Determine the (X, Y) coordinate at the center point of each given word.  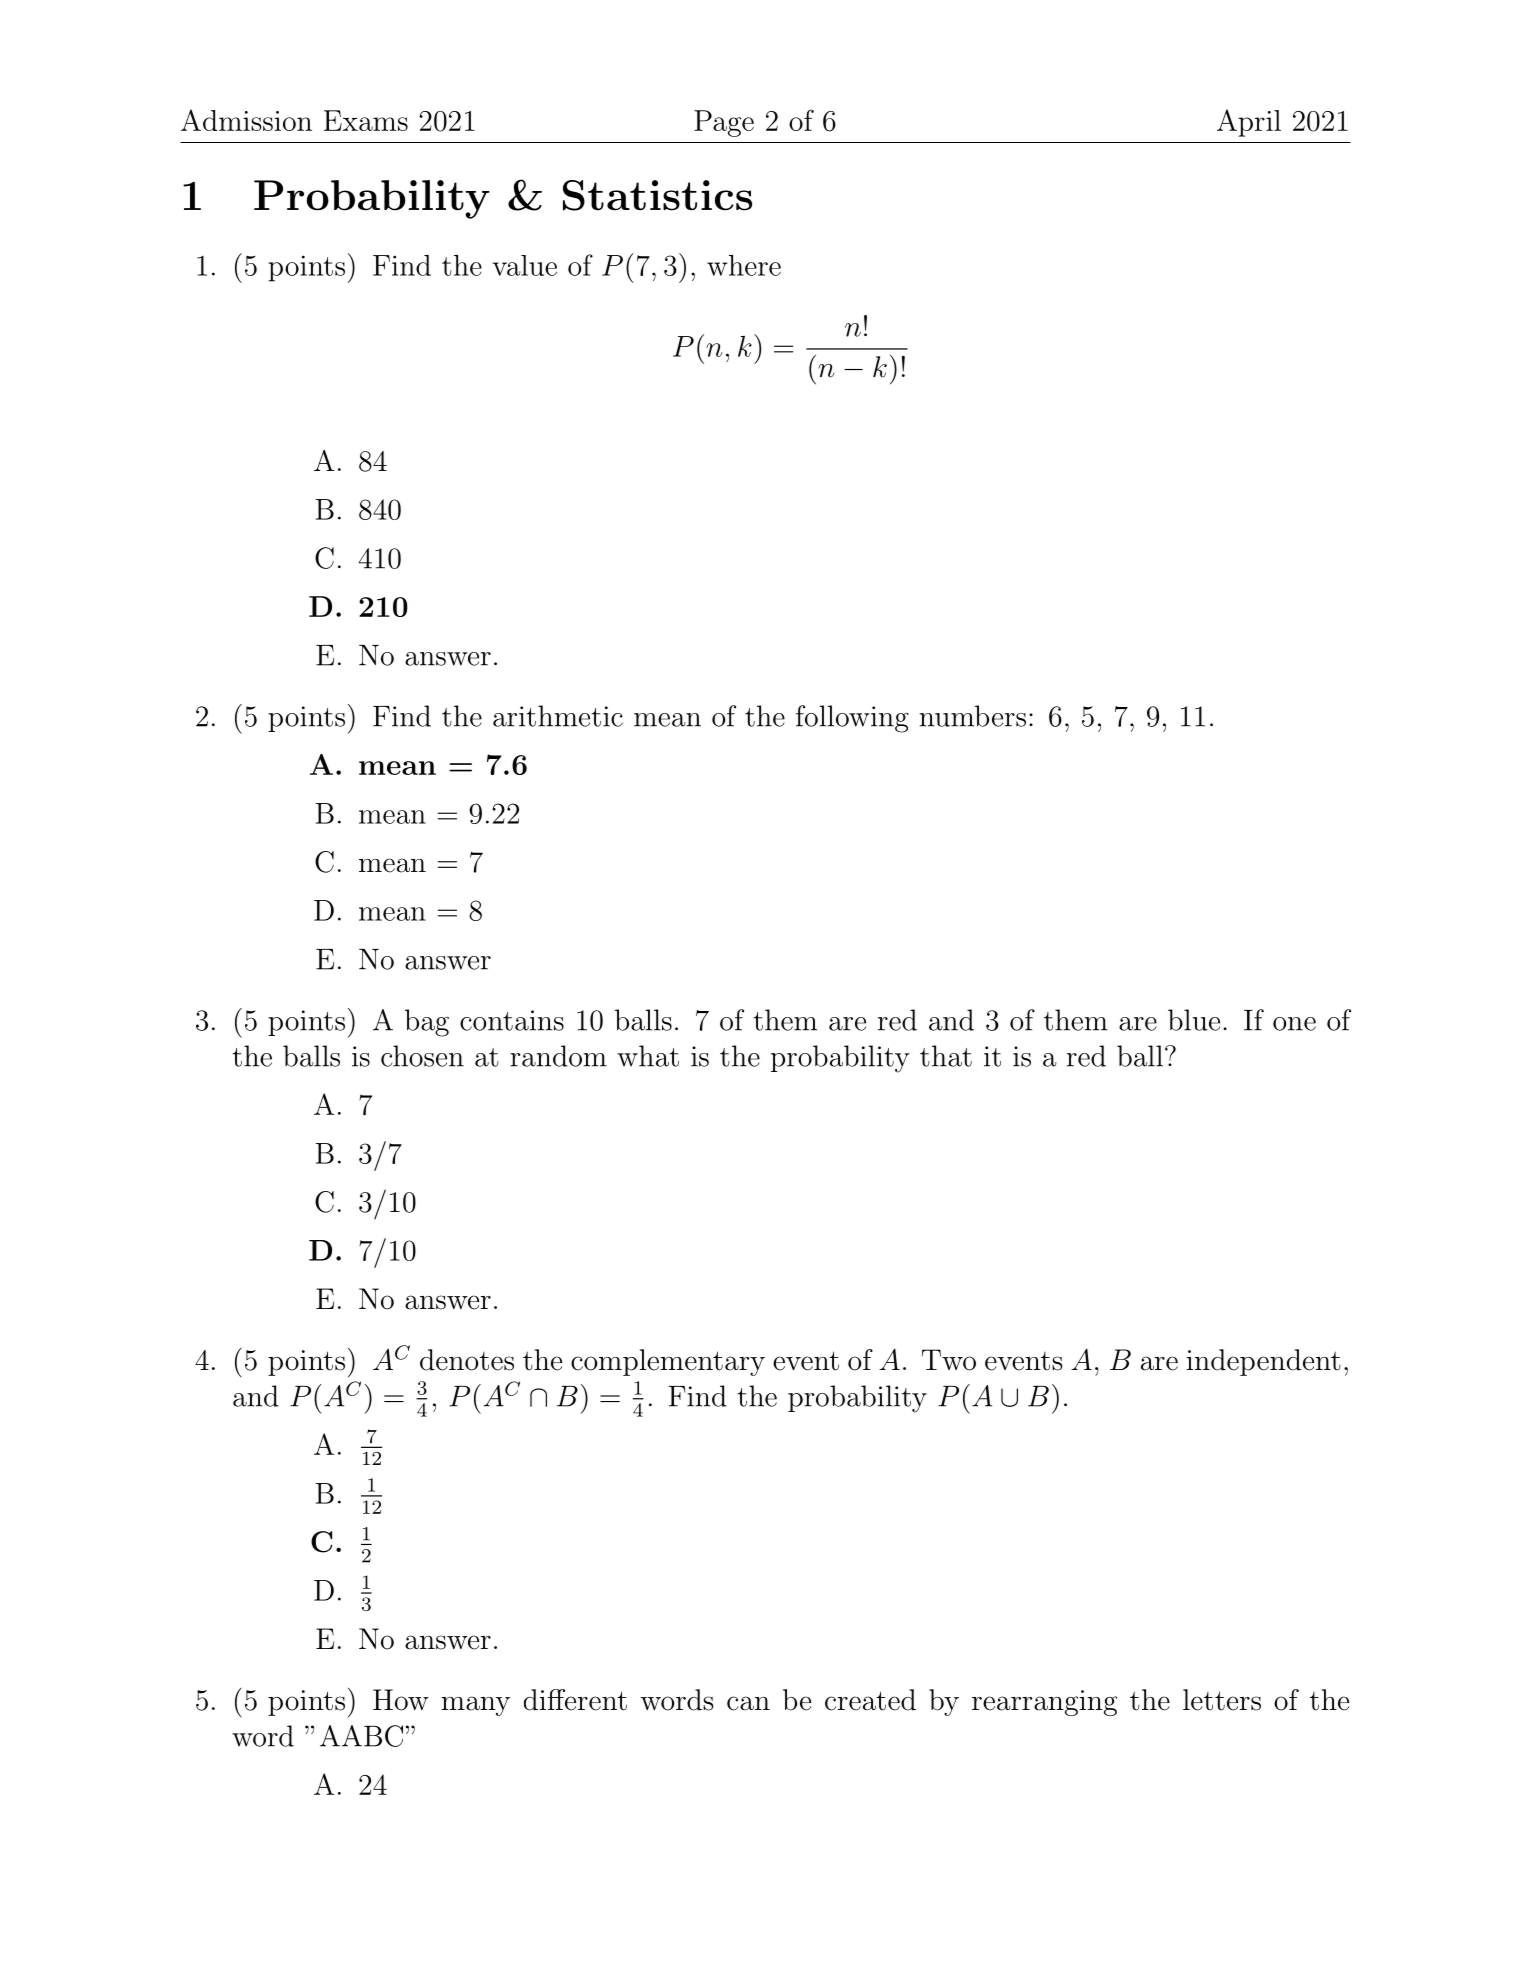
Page (724, 123)
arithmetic (558, 716)
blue (1194, 1020)
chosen (422, 1056)
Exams (366, 120)
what (648, 1056)
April (1249, 123)
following (852, 719)
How (401, 1700)
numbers (973, 716)
